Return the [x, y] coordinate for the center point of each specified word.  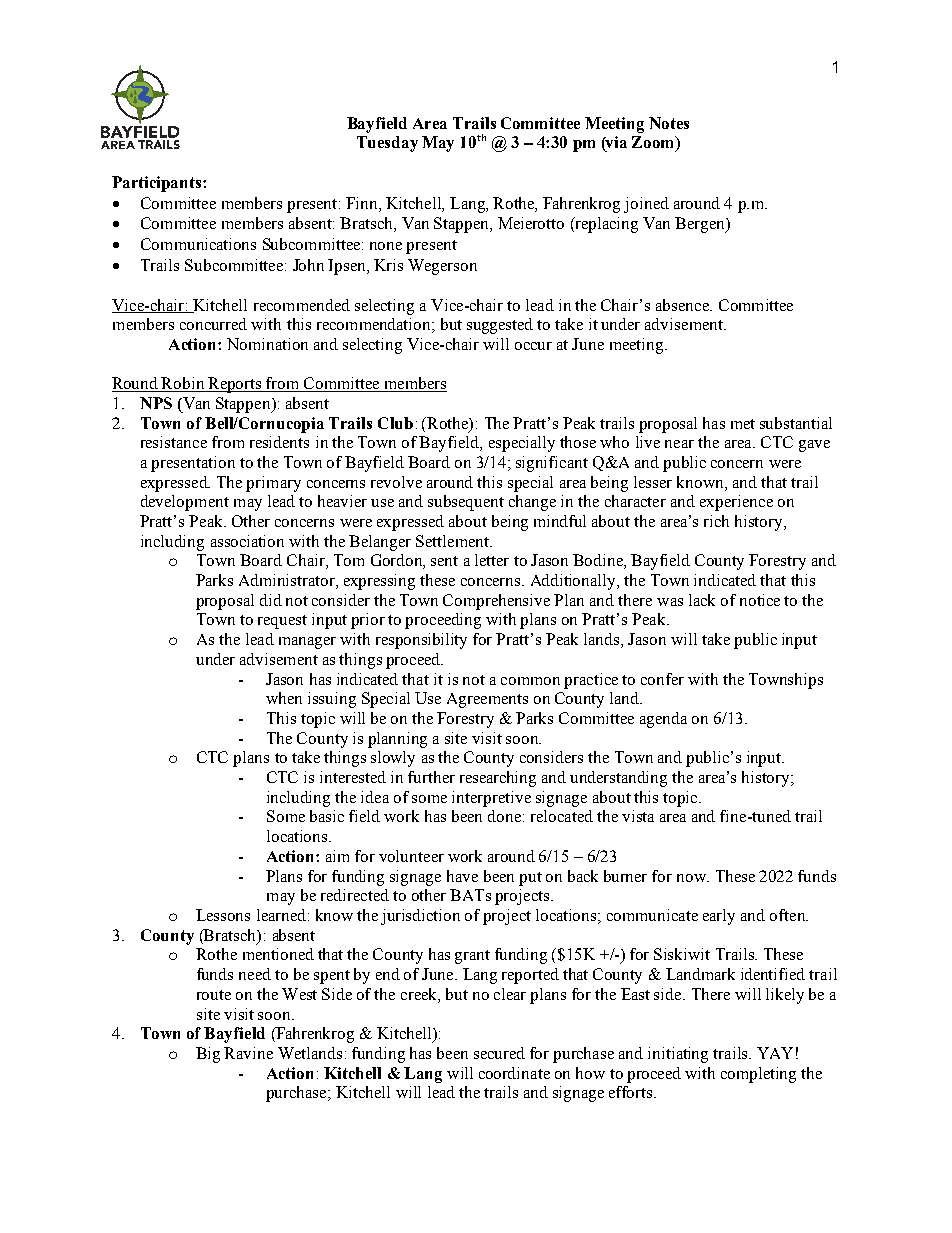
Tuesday [387, 144]
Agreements [487, 700]
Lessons [223, 915]
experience [736, 503]
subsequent [466, 503]
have [462, 876]
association [247, 541]
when [284, 698]
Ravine [248, 1053]
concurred [213, 324]
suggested [500, 326]
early [719, 917]
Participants [158, 184]
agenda [663, 720]
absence [683, 305]
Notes [669, 123]
